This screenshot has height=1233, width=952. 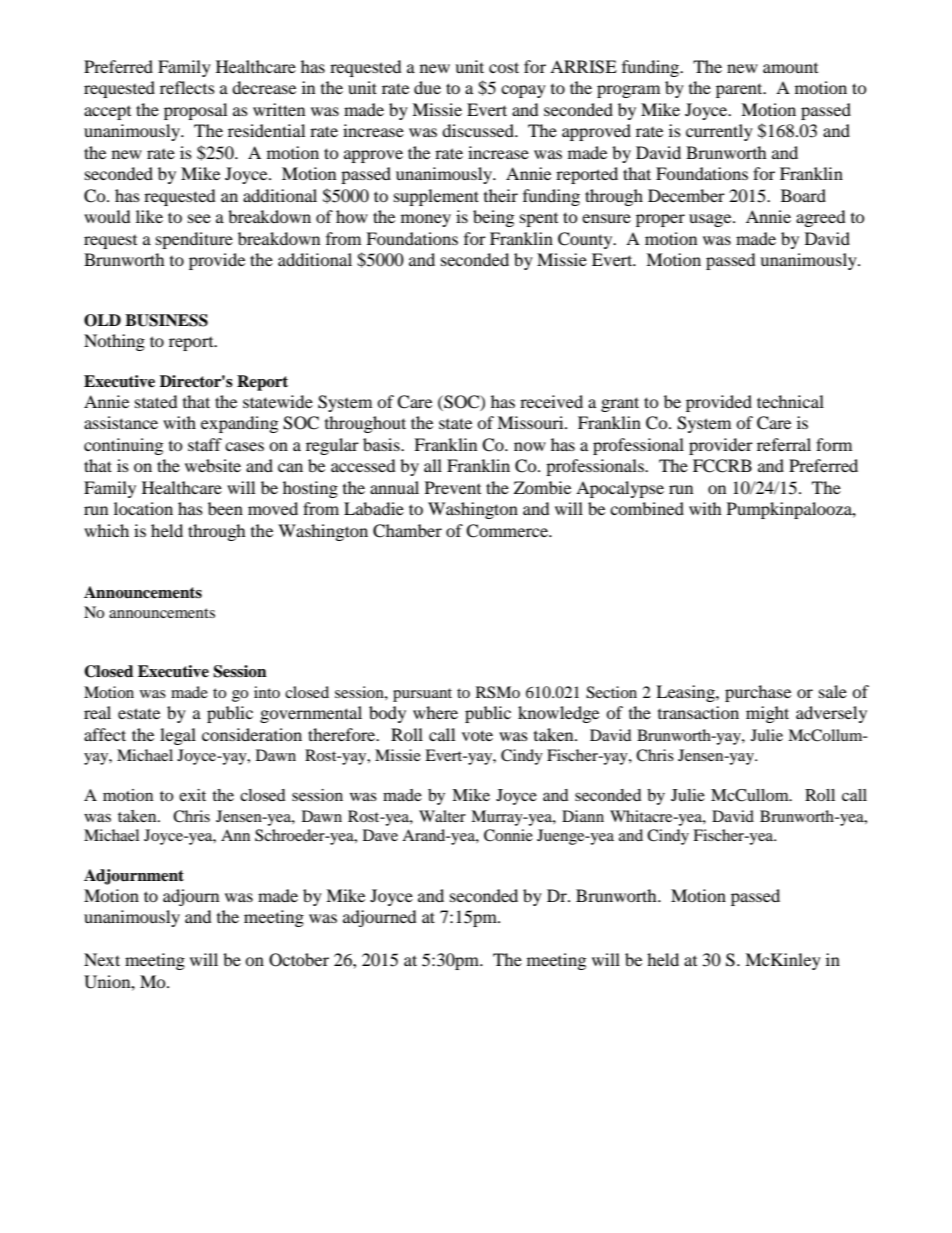 What do you see at coordinates (740, 90) in the screenshot?
I see `parent` at bounding box center [740, 90].
